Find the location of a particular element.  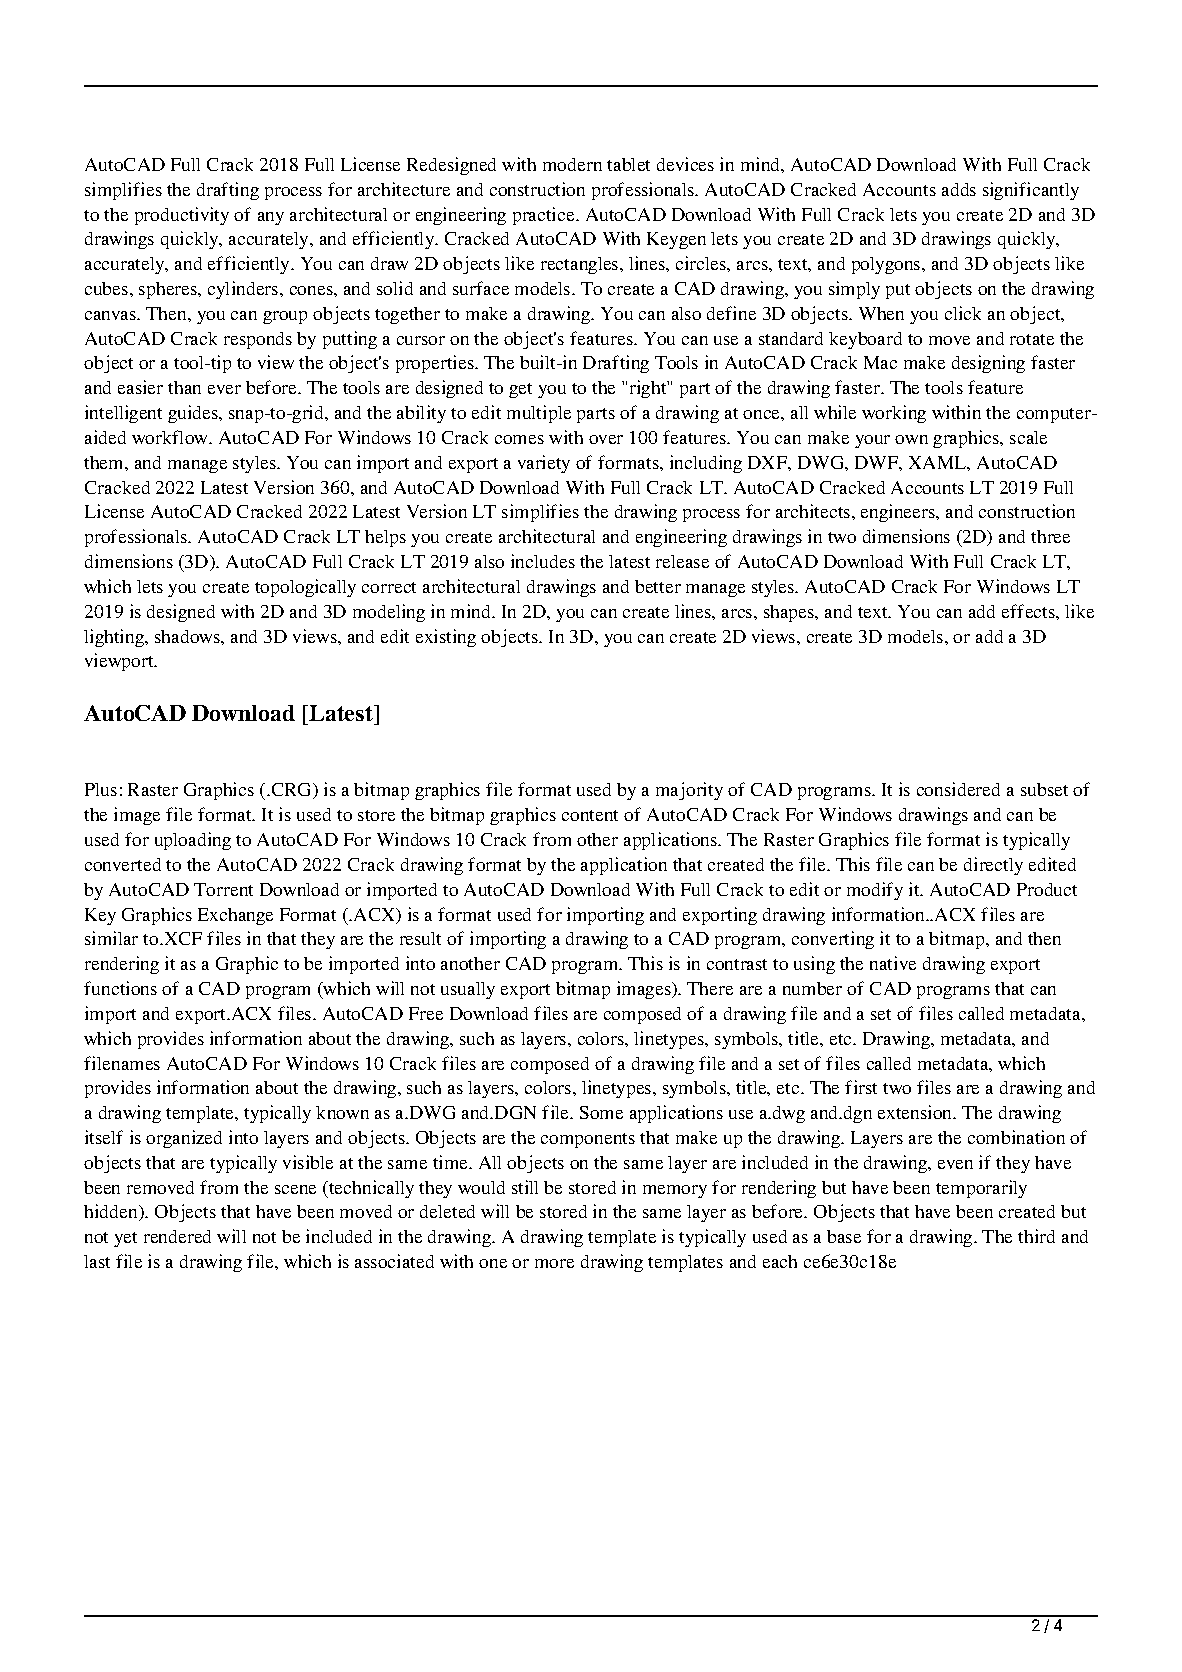

your is located at coordinates (872, 441).
